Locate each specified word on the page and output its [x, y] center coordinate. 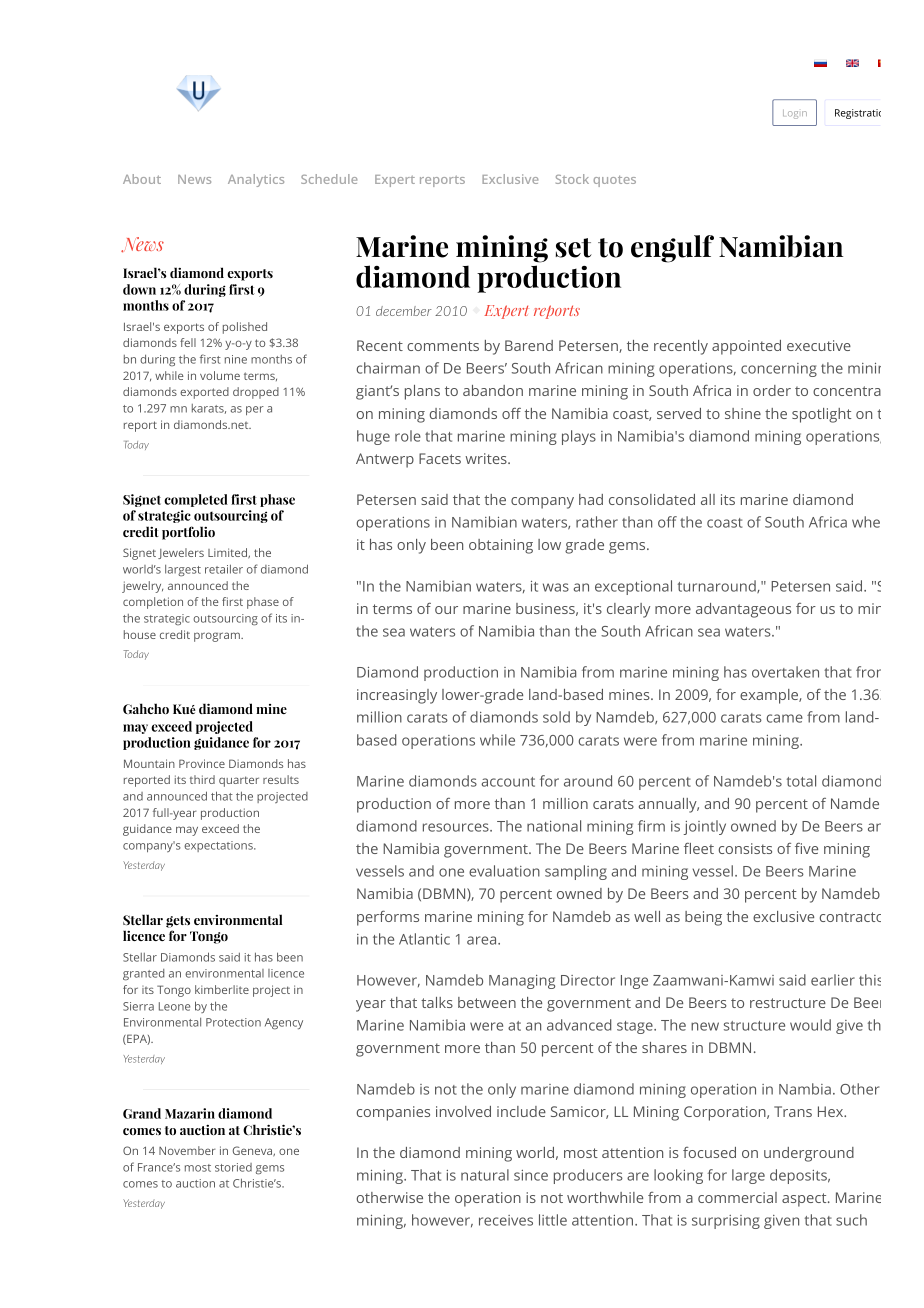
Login [795, 114]
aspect [804, 1200]
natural [485, 1175]
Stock [572, 179]
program [218, 637]
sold [556, 717]
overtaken [785, 672]
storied [233, 1167]
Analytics [256, 180]
